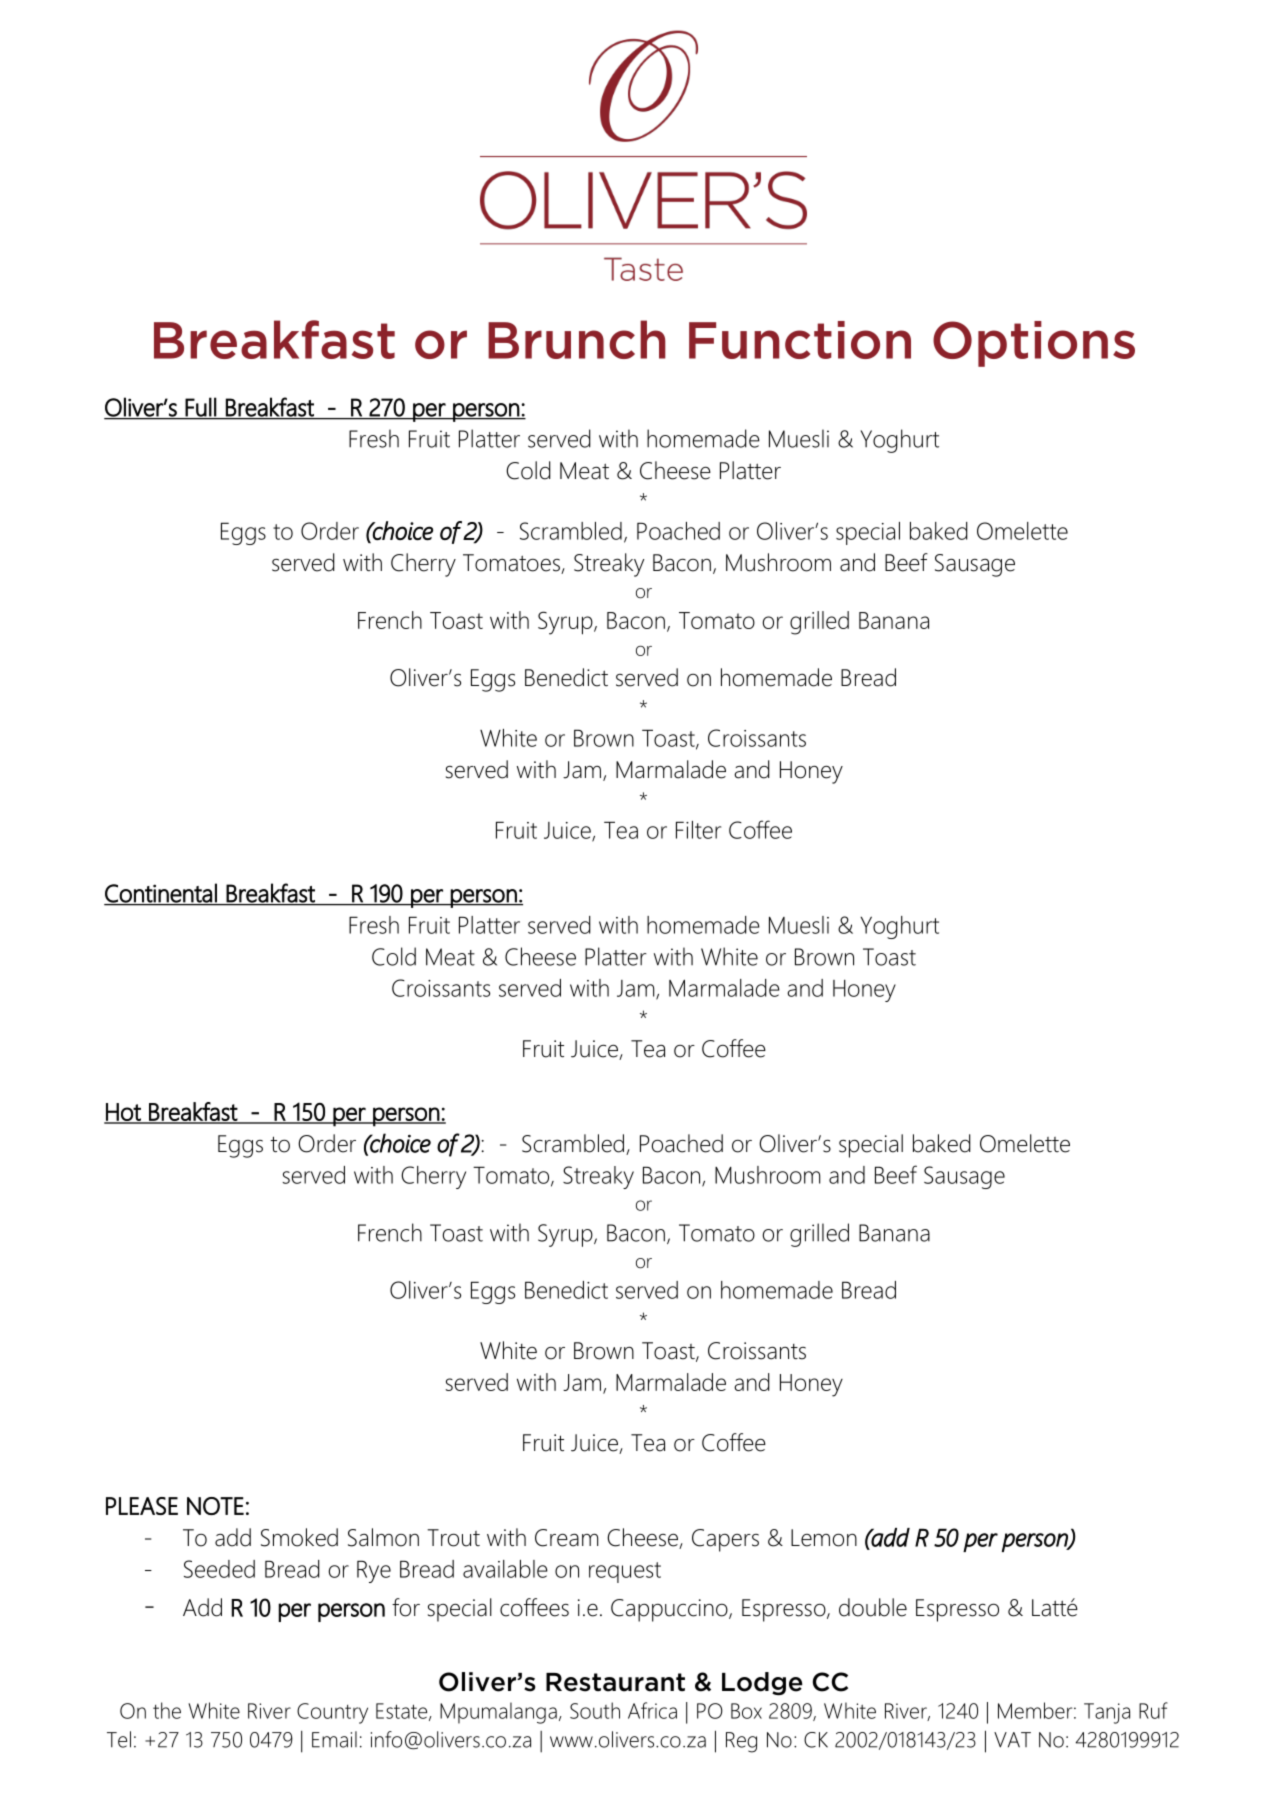 This image has height=1820, width=1287. What do you see at coordinates (123, 1113) in the image?
I see `Hot` at bounding box center [123, 1113].
